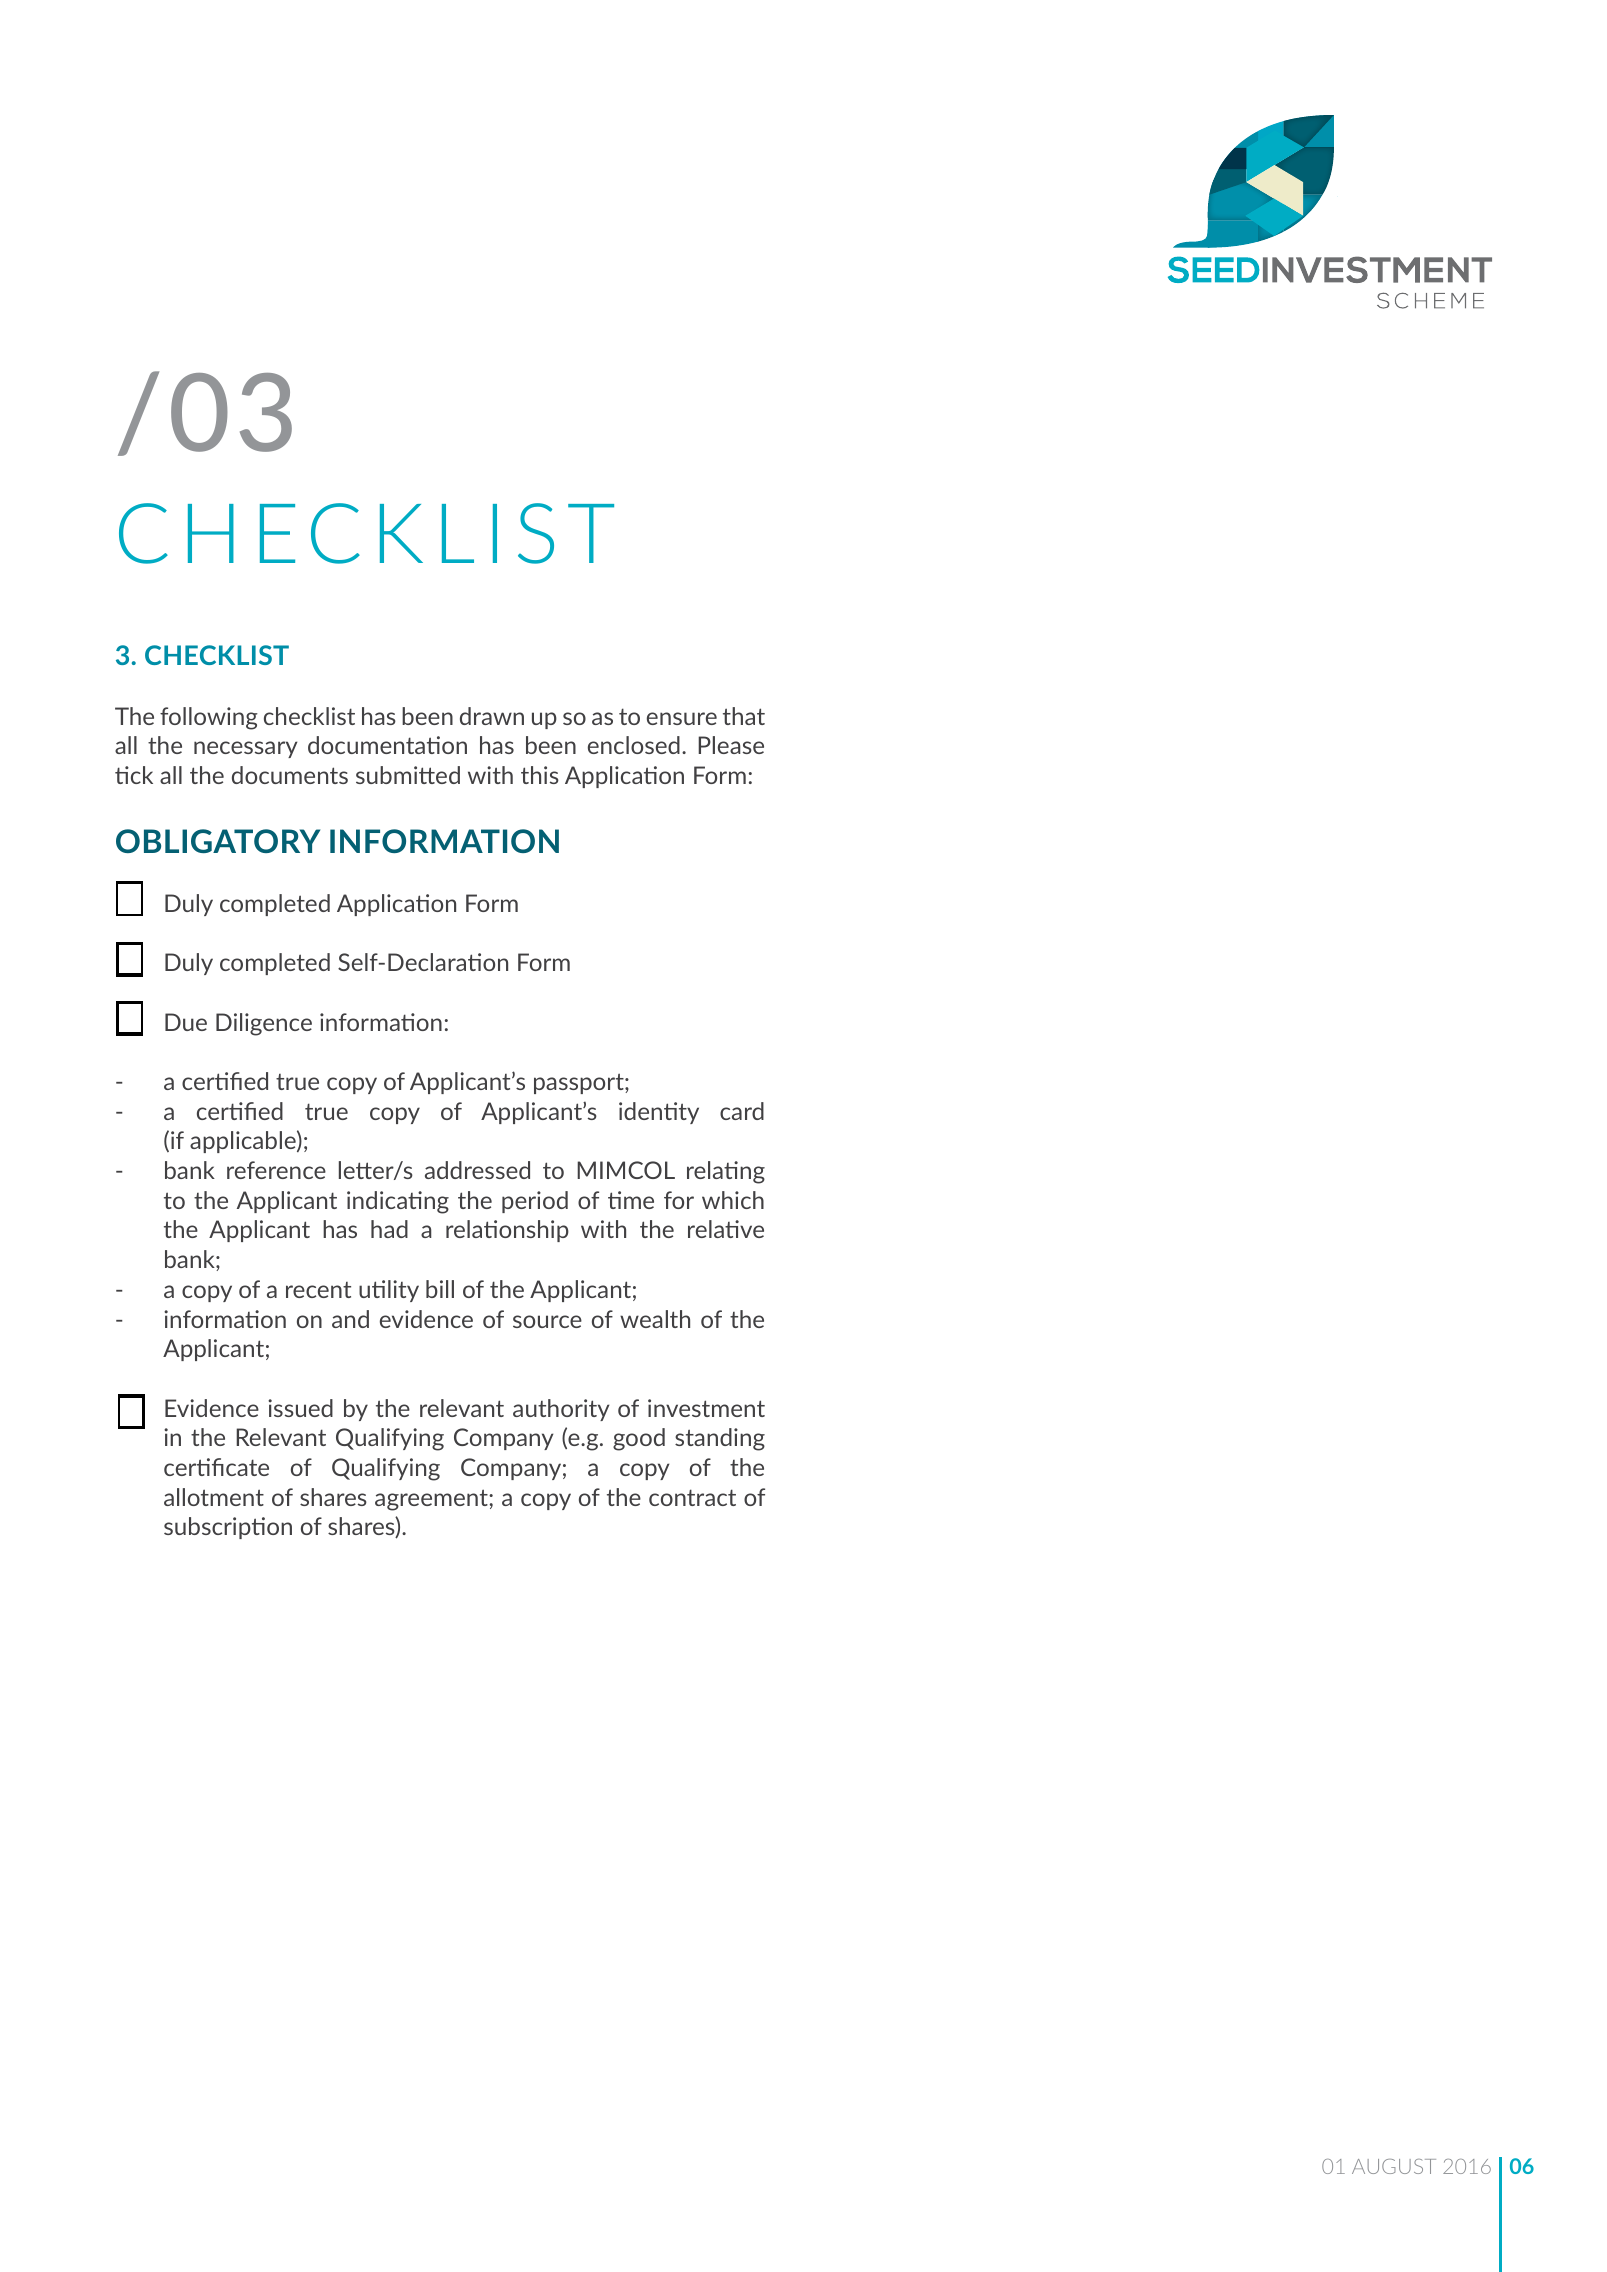 Image resolution: width=1607 pixels, height=2272 pixels. What do you see at coordinates (290, 775) in the document?
I see `documents` at bounding box center [290, 775].
